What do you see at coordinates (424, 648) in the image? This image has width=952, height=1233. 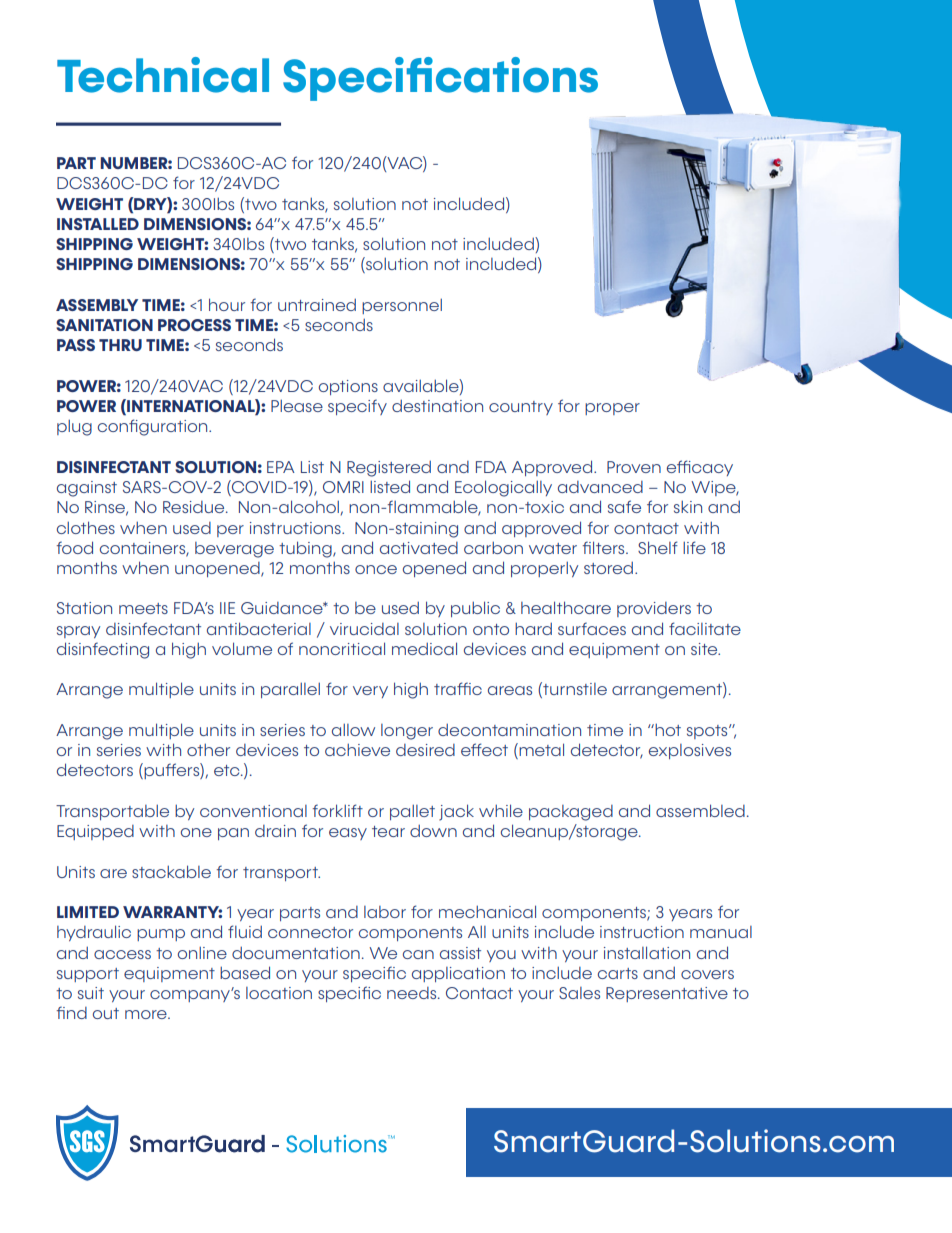 I see `medical` at bounding box center [424, 648].
